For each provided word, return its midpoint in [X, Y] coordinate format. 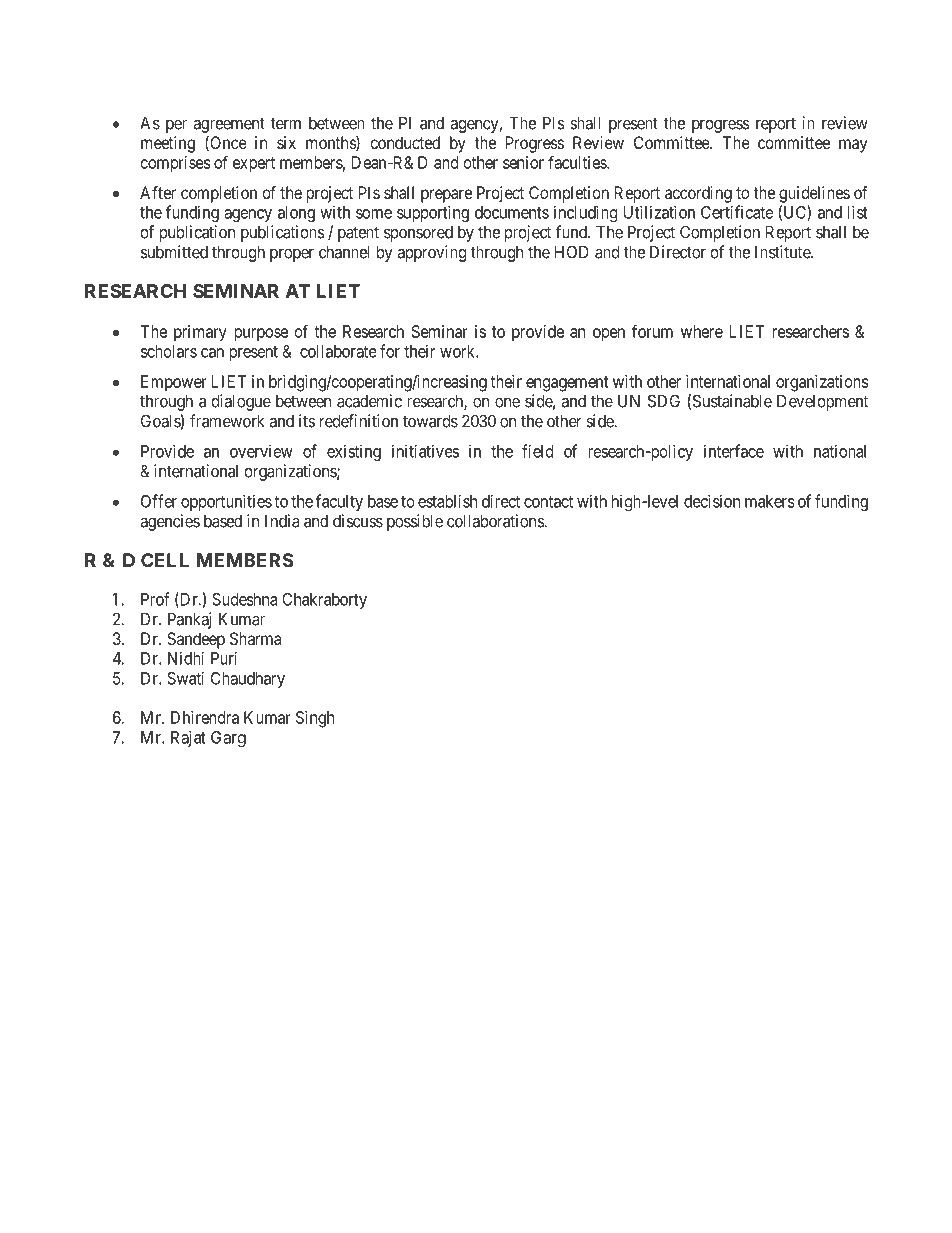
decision [712, 501]
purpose [261, 335]
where [702, 331]
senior [523, 162]
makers [770, 501]
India [282, 521]
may [853, 146]
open [609, 335]
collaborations [496, 521]
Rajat [188, 738]
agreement [229, 126]
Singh [315, 719]
